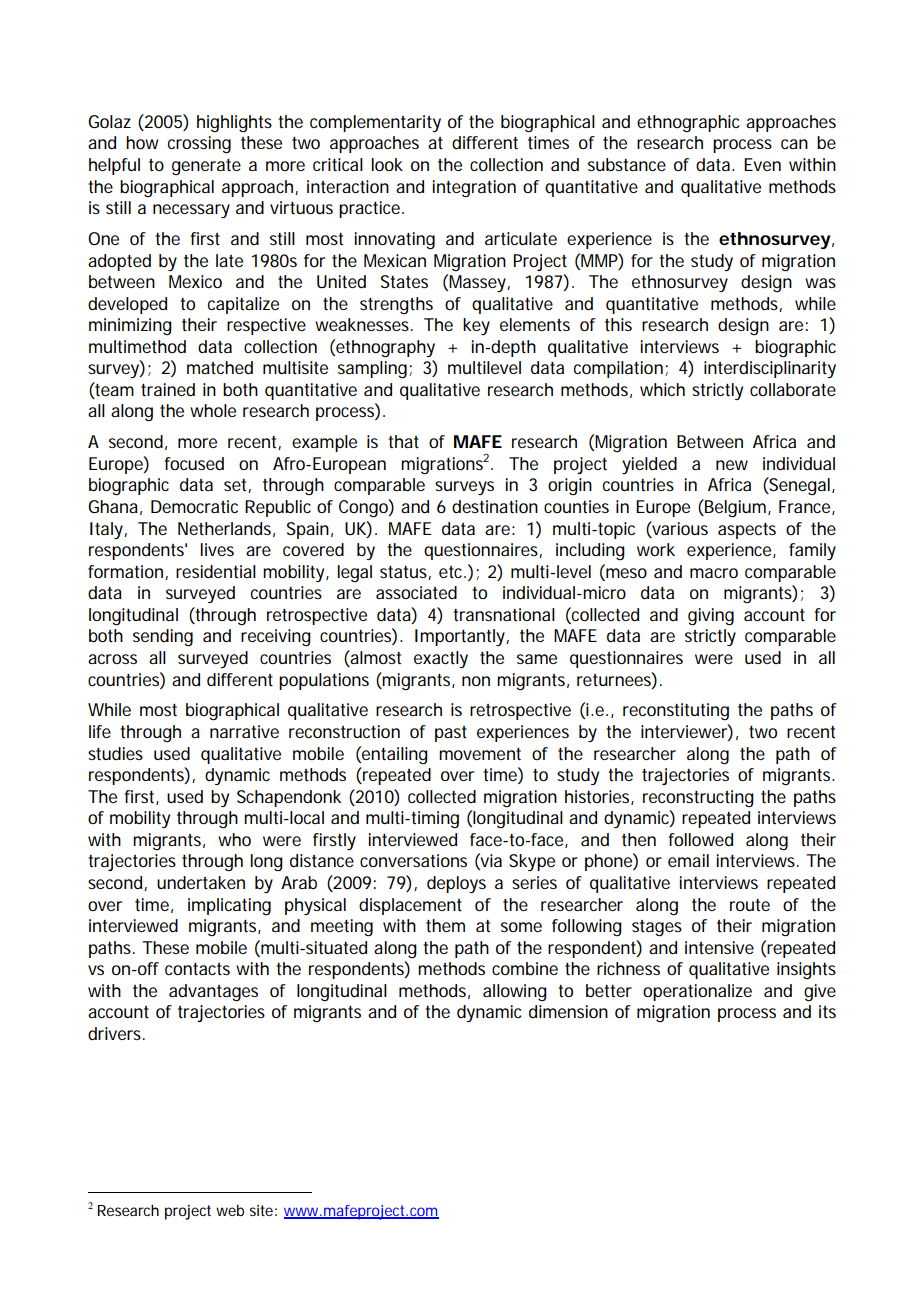 The width and height of the screenshot is (924, 1308). What do you see at coordinates (201, 882) in the screenshot?
I see `undertaken` at bounding box center [201, 882].
